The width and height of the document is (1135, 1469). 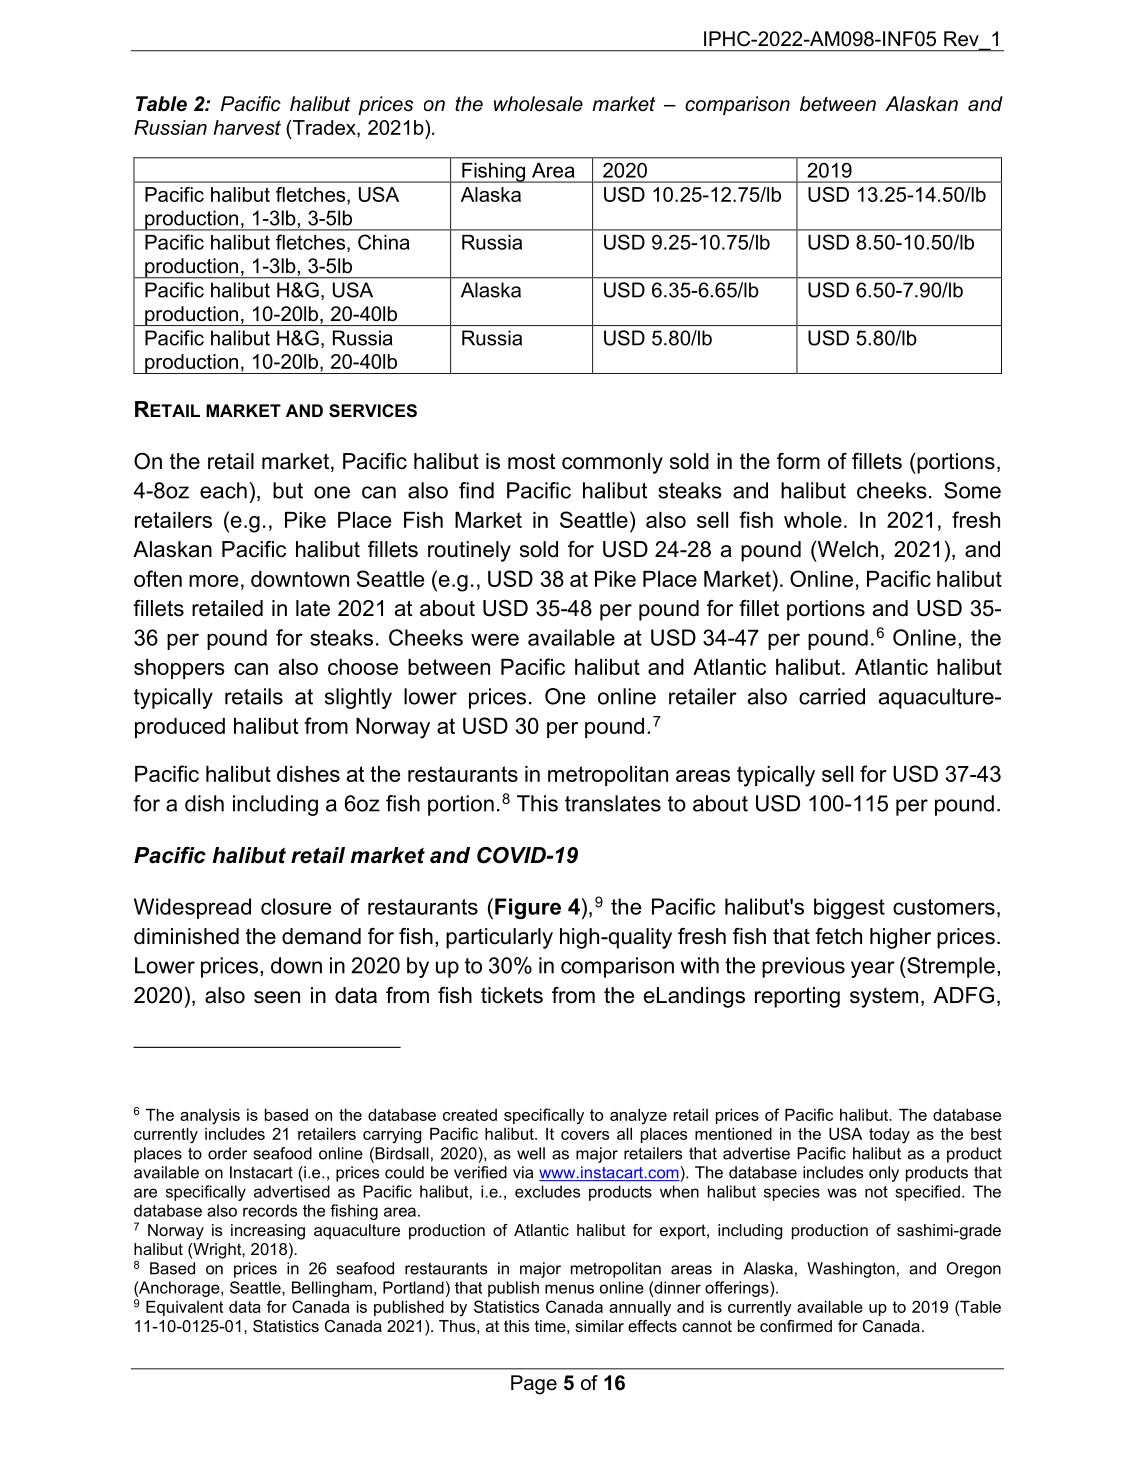 I want to click on more, so click(x=213, y=581).
